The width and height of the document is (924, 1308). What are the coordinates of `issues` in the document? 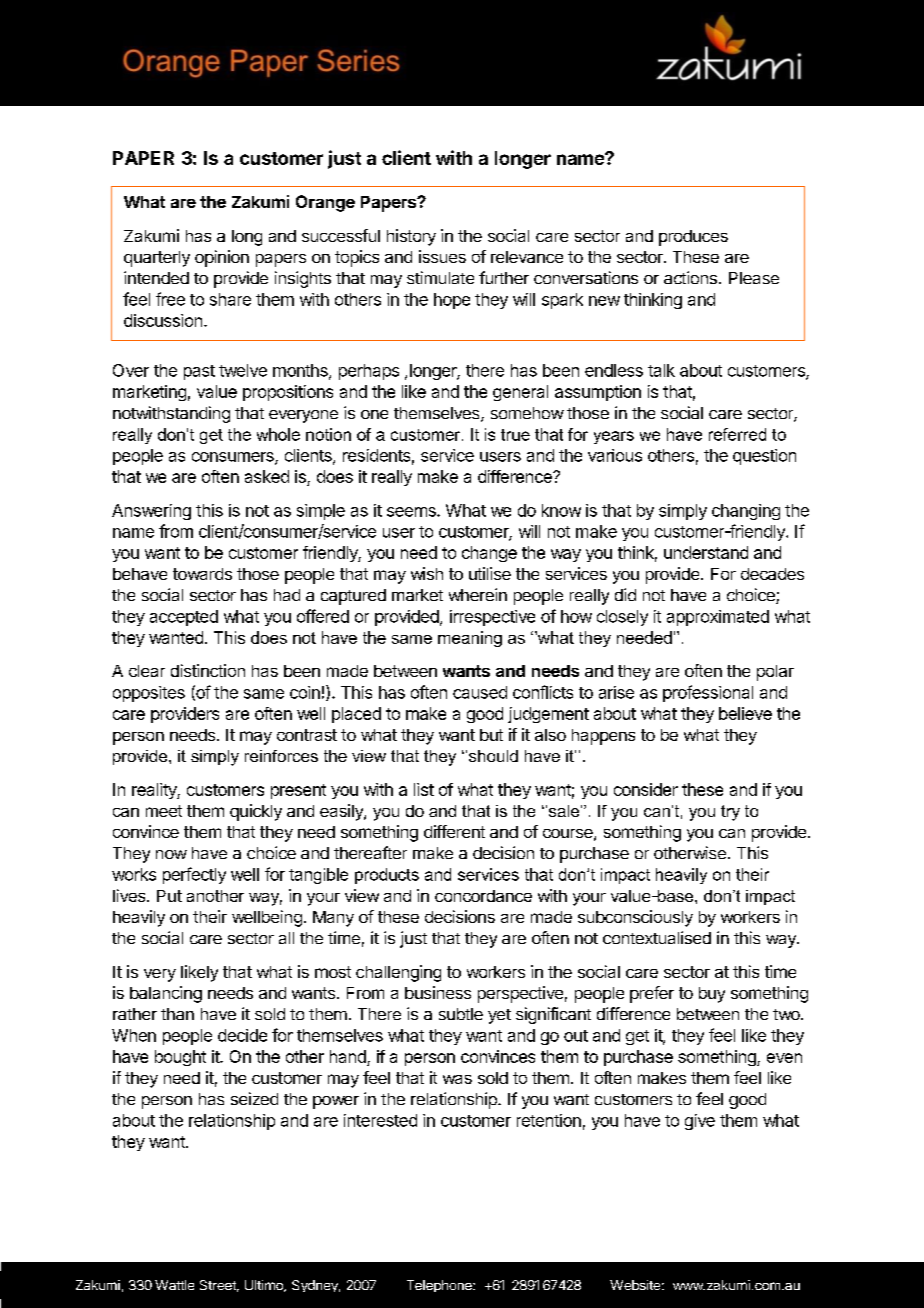 It's located at (442, 256).
